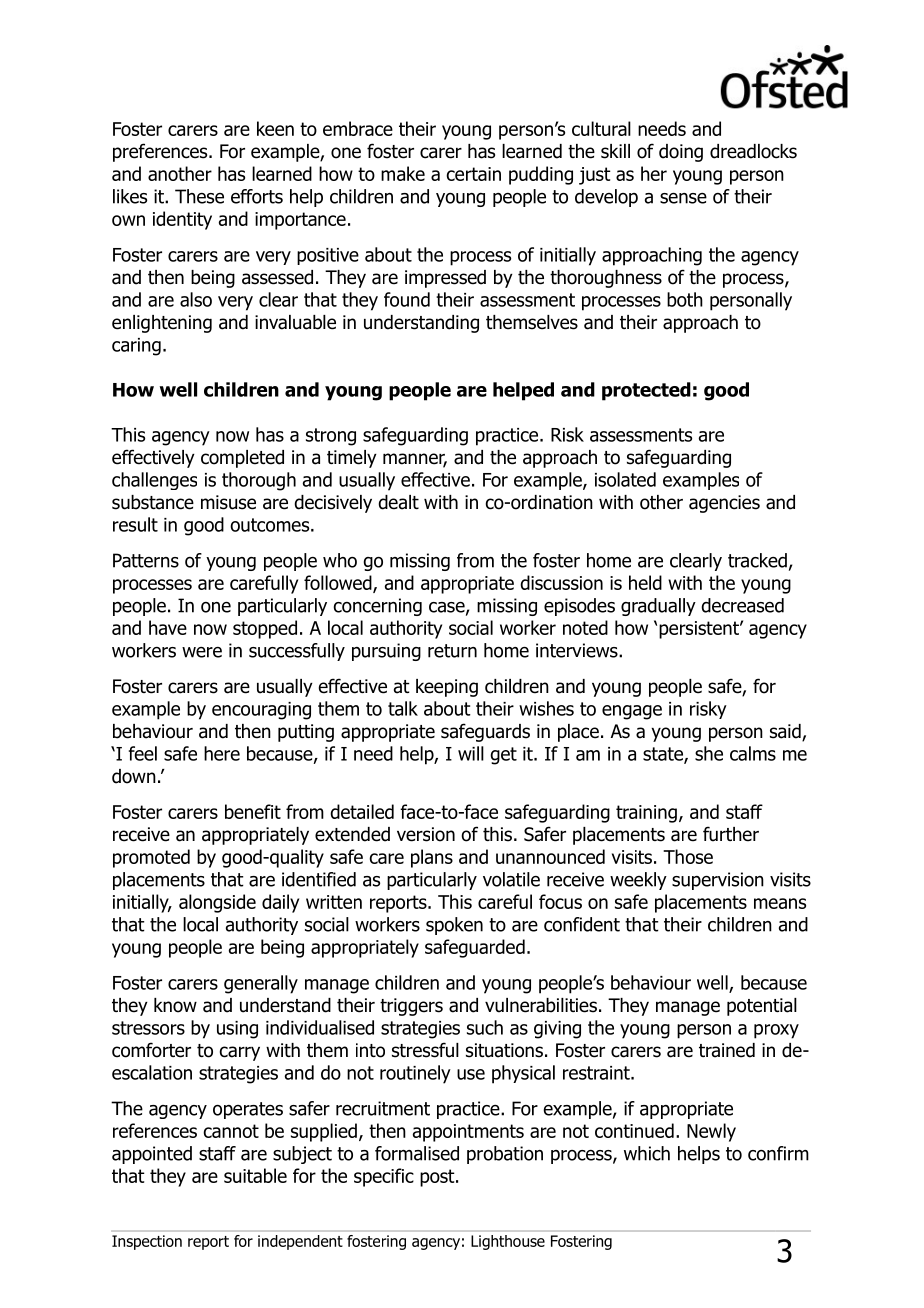  I want to click on post, so click(438, 1178).
